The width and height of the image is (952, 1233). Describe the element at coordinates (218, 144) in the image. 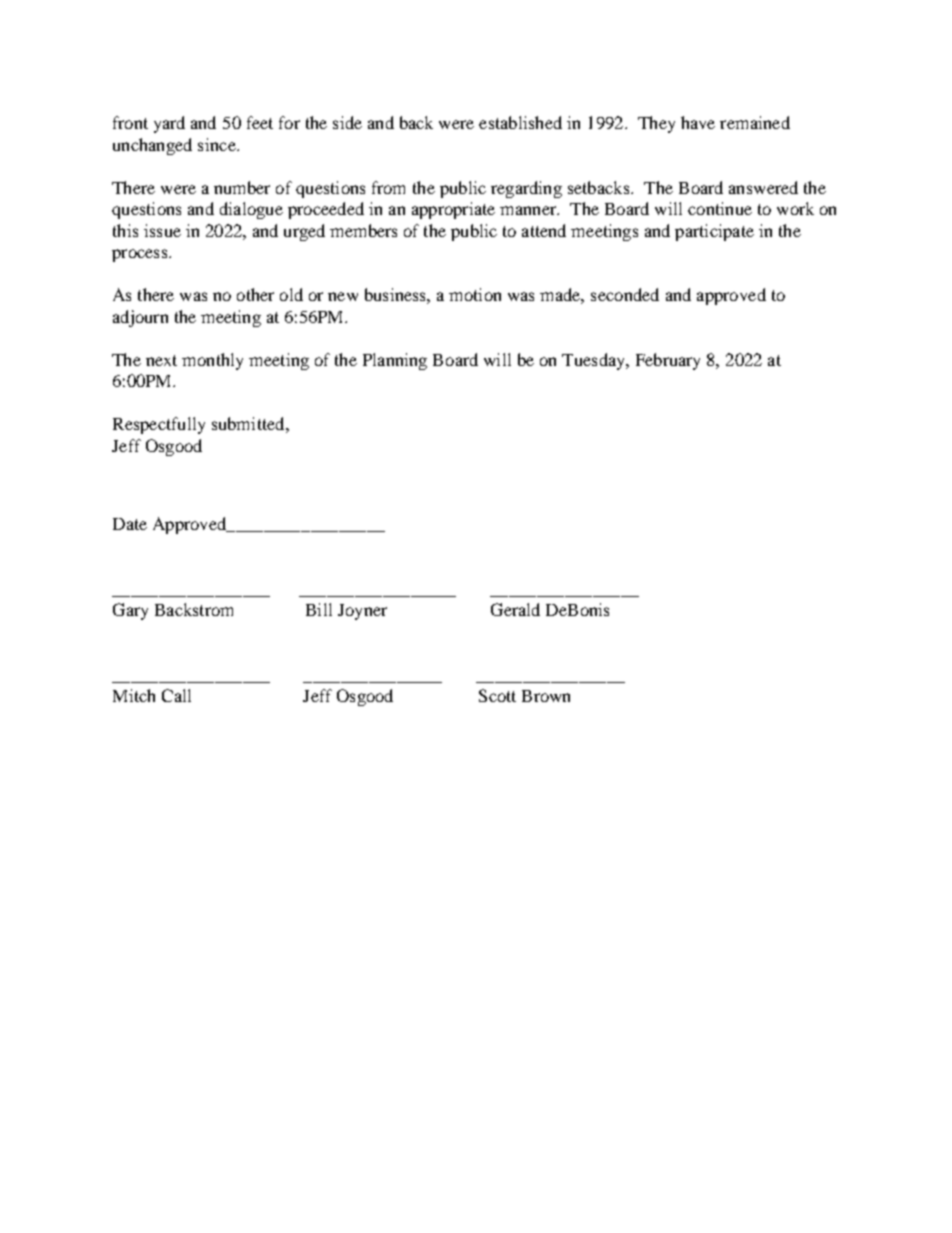

I see `since` at that location.
